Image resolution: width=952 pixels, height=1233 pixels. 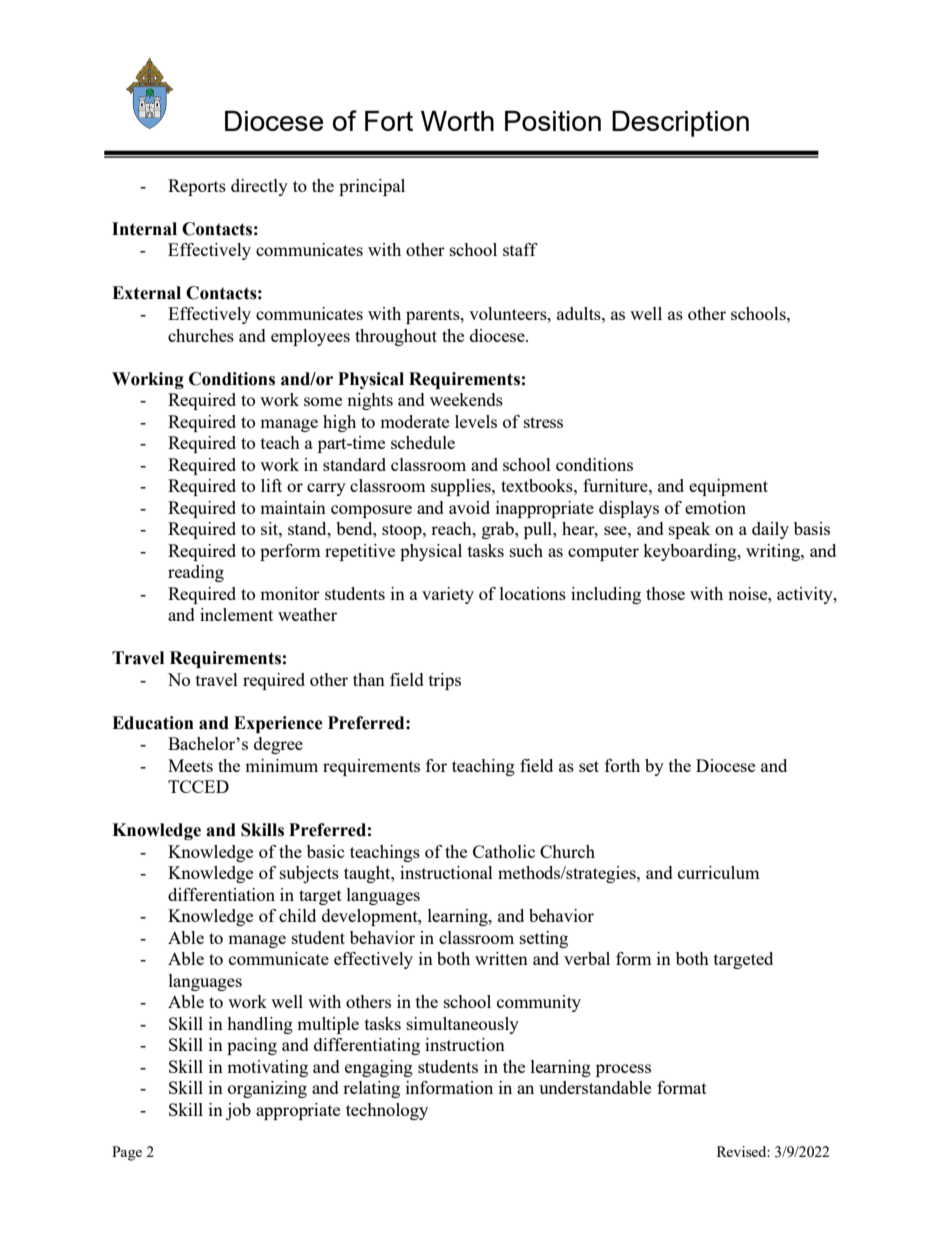 What do you see at coordinates (197, 187) in the screenshot?
I see `Reports` at bounding box center [197, 187].
